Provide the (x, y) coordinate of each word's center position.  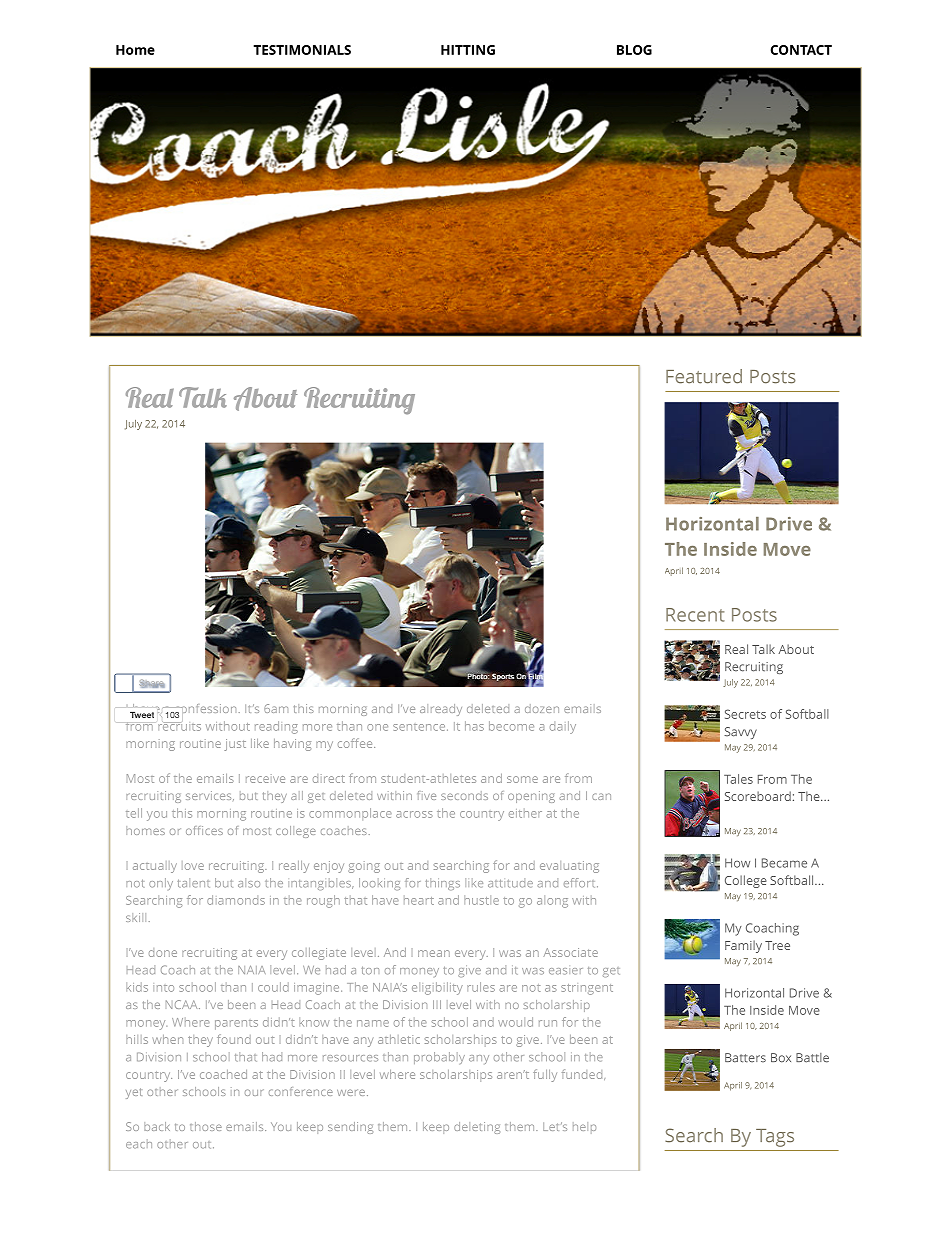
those (206, 1126)
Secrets (745, 714)
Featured (704, 376)
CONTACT (801, 50)
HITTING (468, 50)
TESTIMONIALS (302, 50)
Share (152, 683)
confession (204, 710)
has (474, 726)
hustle (481, 900)
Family (743, 946)
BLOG (634, 50)
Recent (695, 615)
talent (194, 883)
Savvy (740, 733)
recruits (179, 725)
